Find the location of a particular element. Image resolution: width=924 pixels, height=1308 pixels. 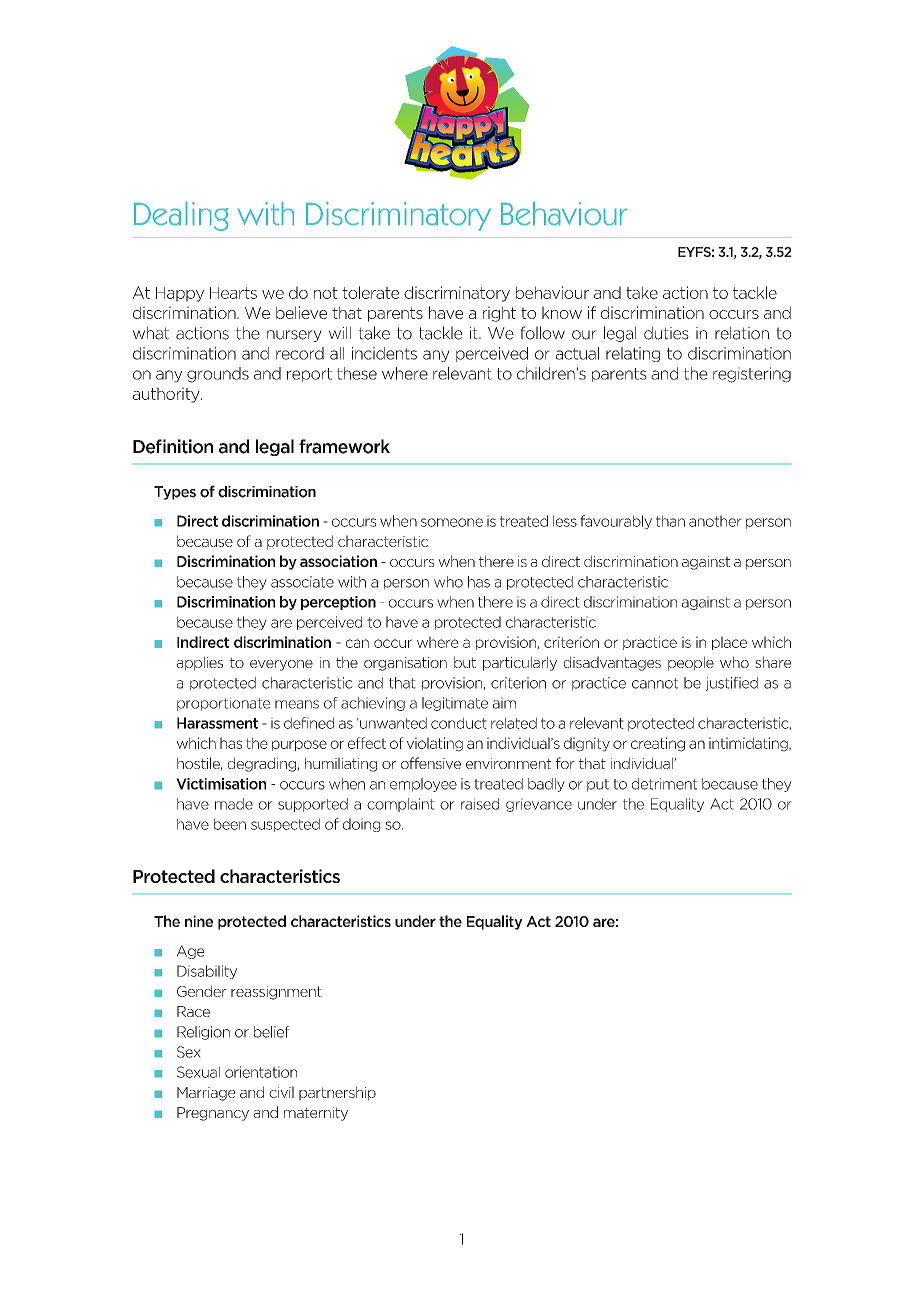

duties is located at coordinates (666, 333).
